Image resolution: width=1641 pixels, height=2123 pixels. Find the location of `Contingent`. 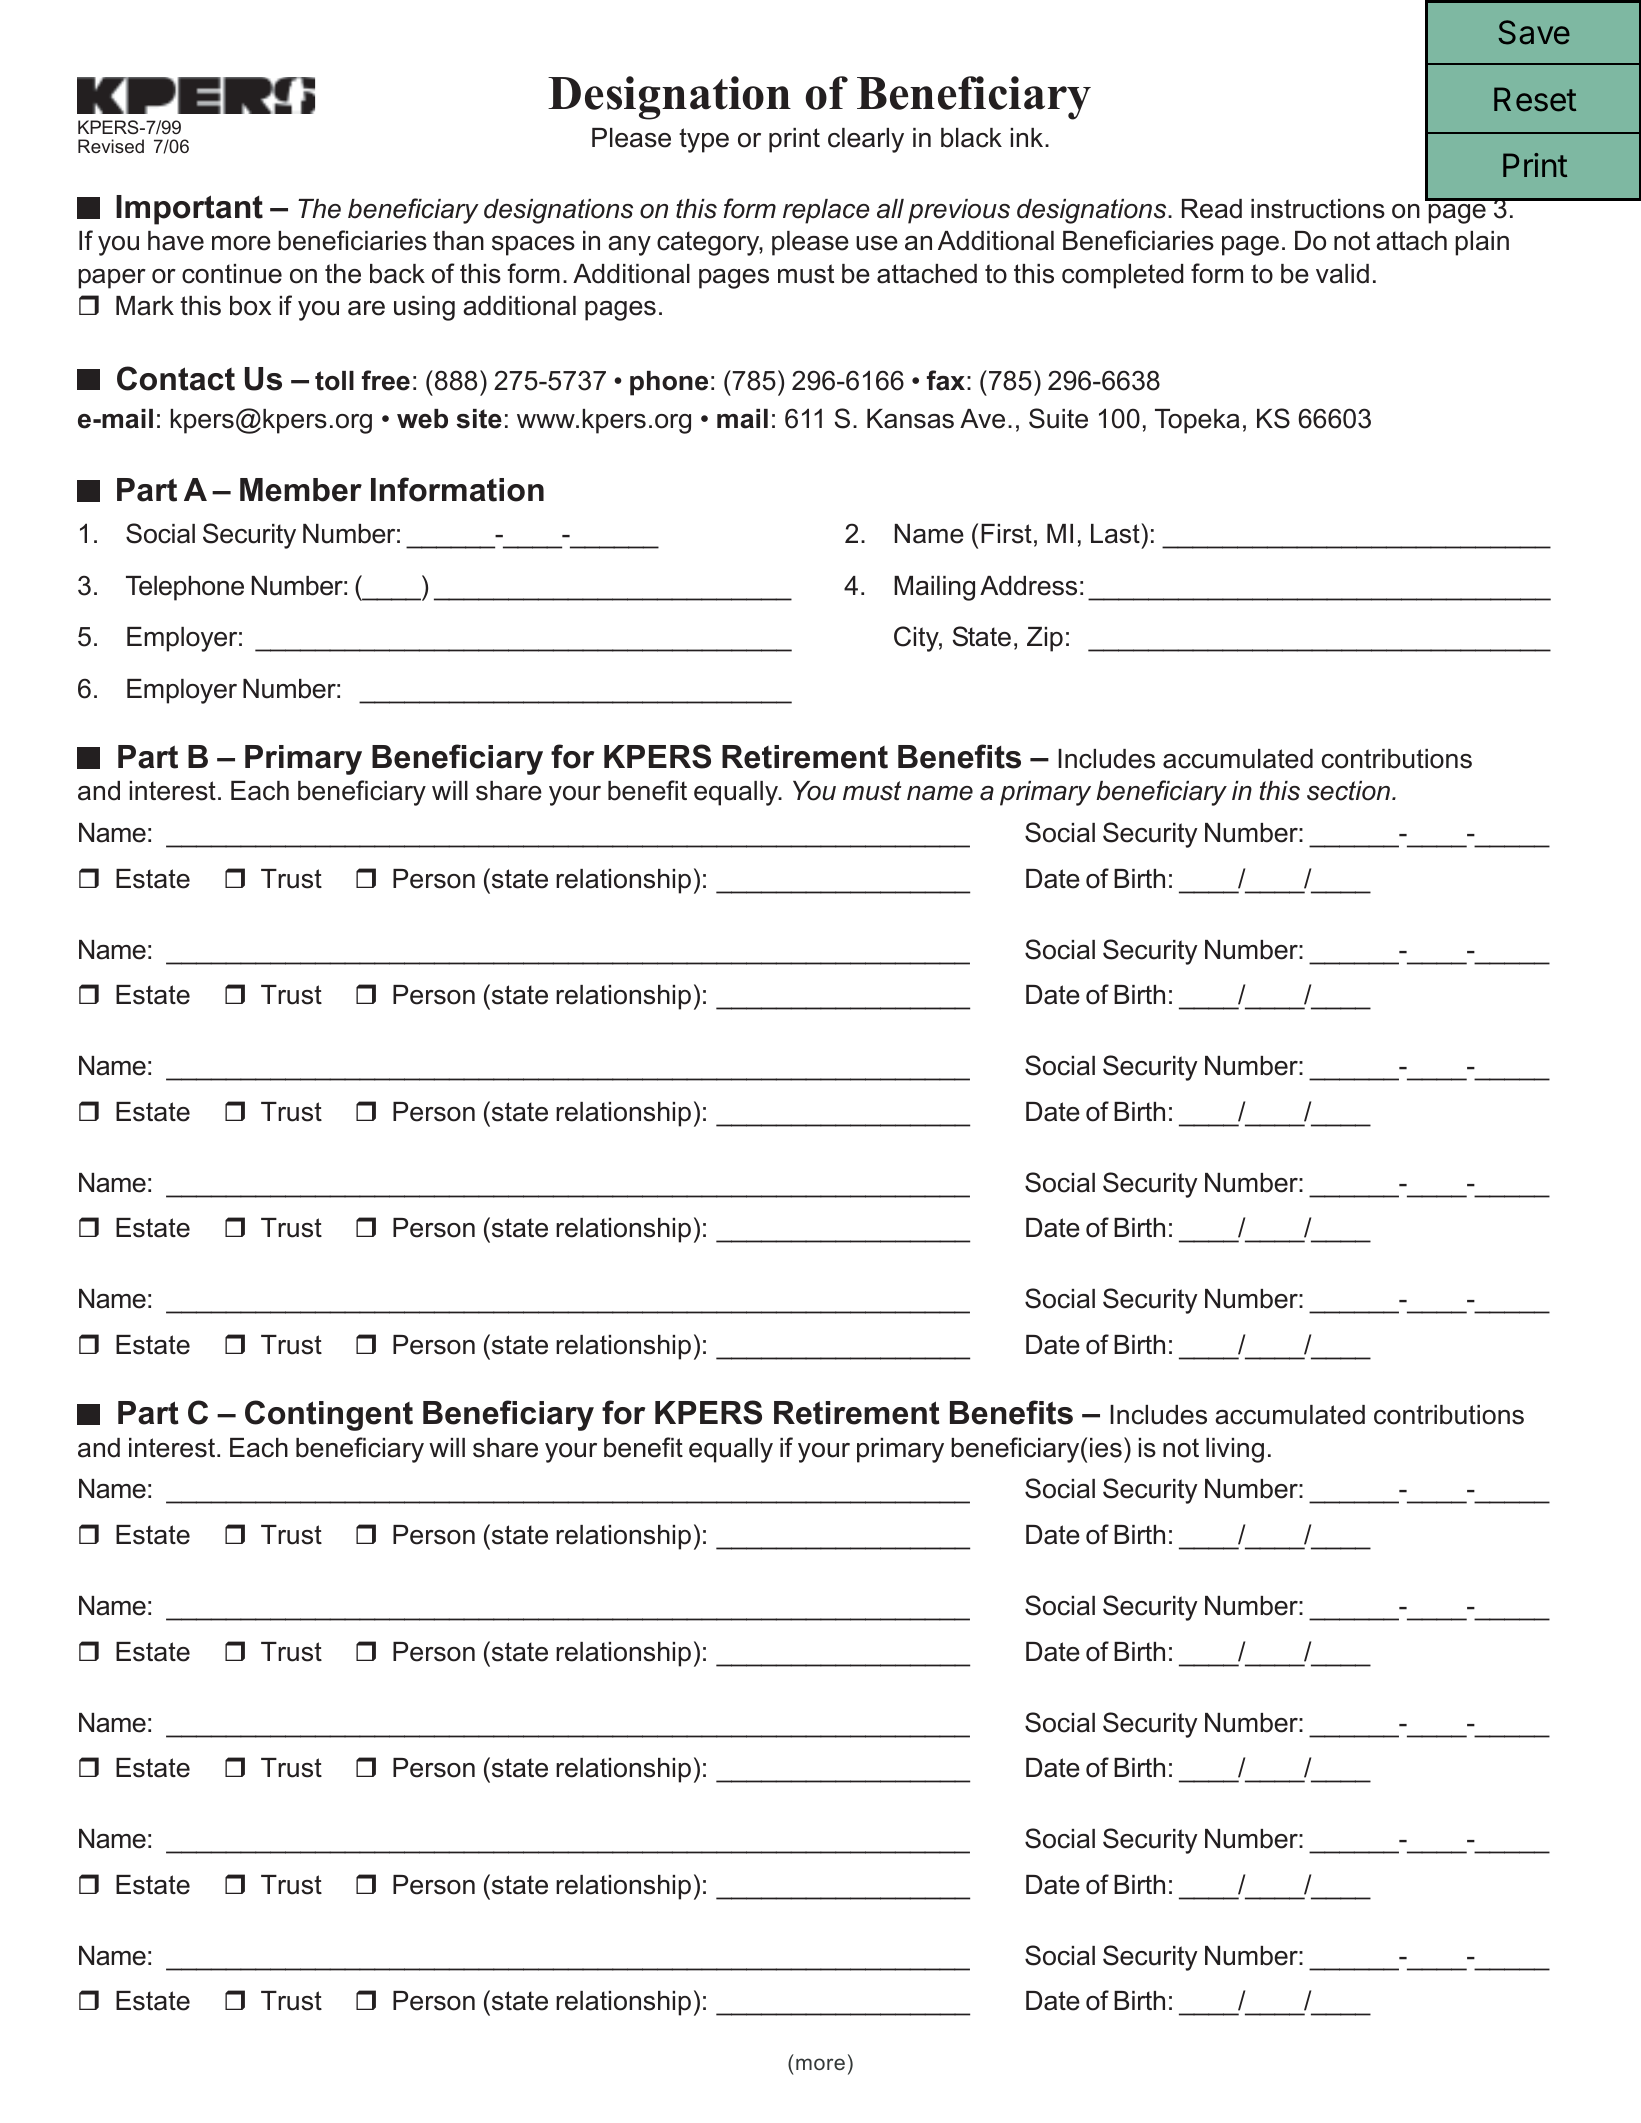

Contingent is located at coordinates (329, 1415).
